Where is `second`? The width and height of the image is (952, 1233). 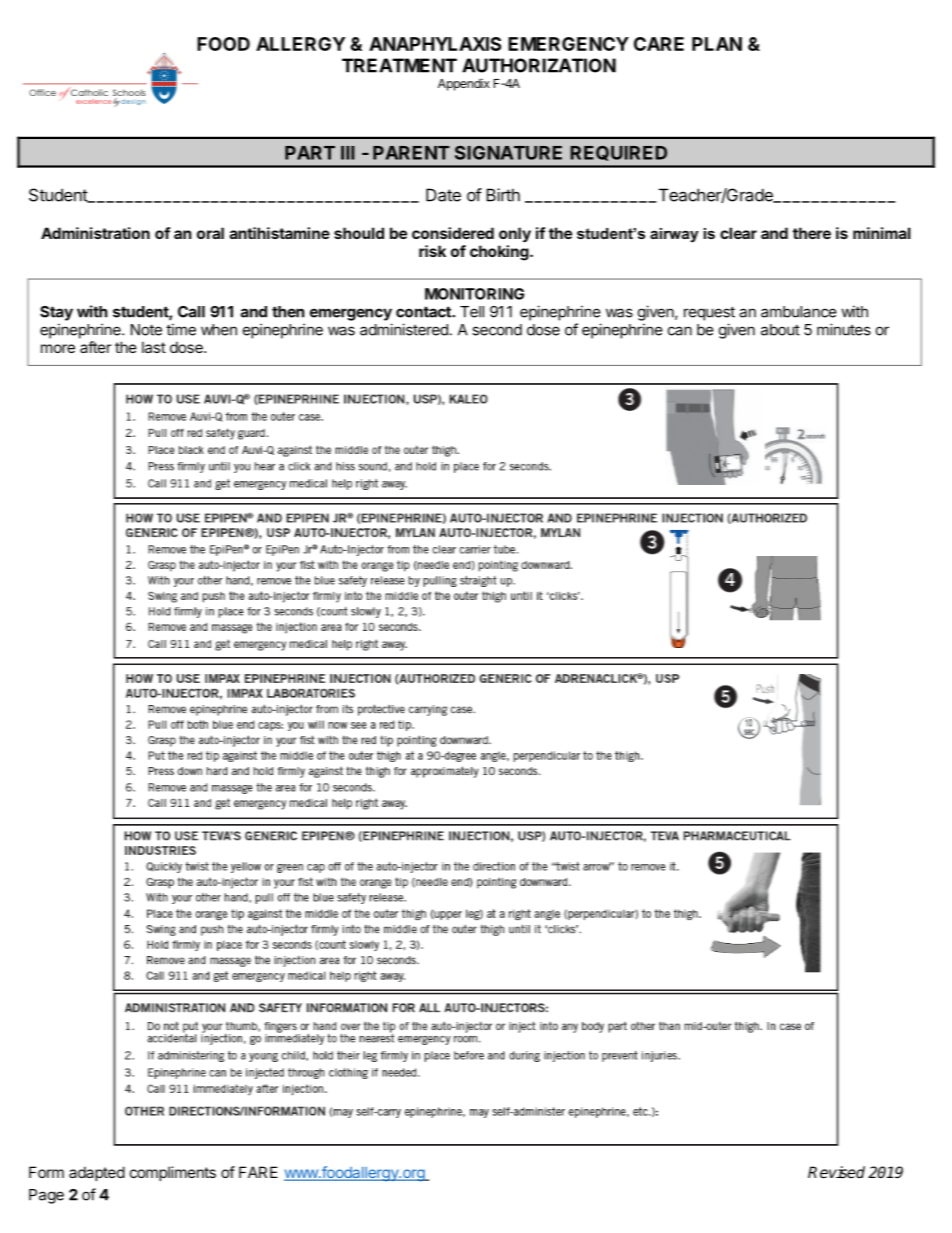
second is located at coordinates (497, 330).
